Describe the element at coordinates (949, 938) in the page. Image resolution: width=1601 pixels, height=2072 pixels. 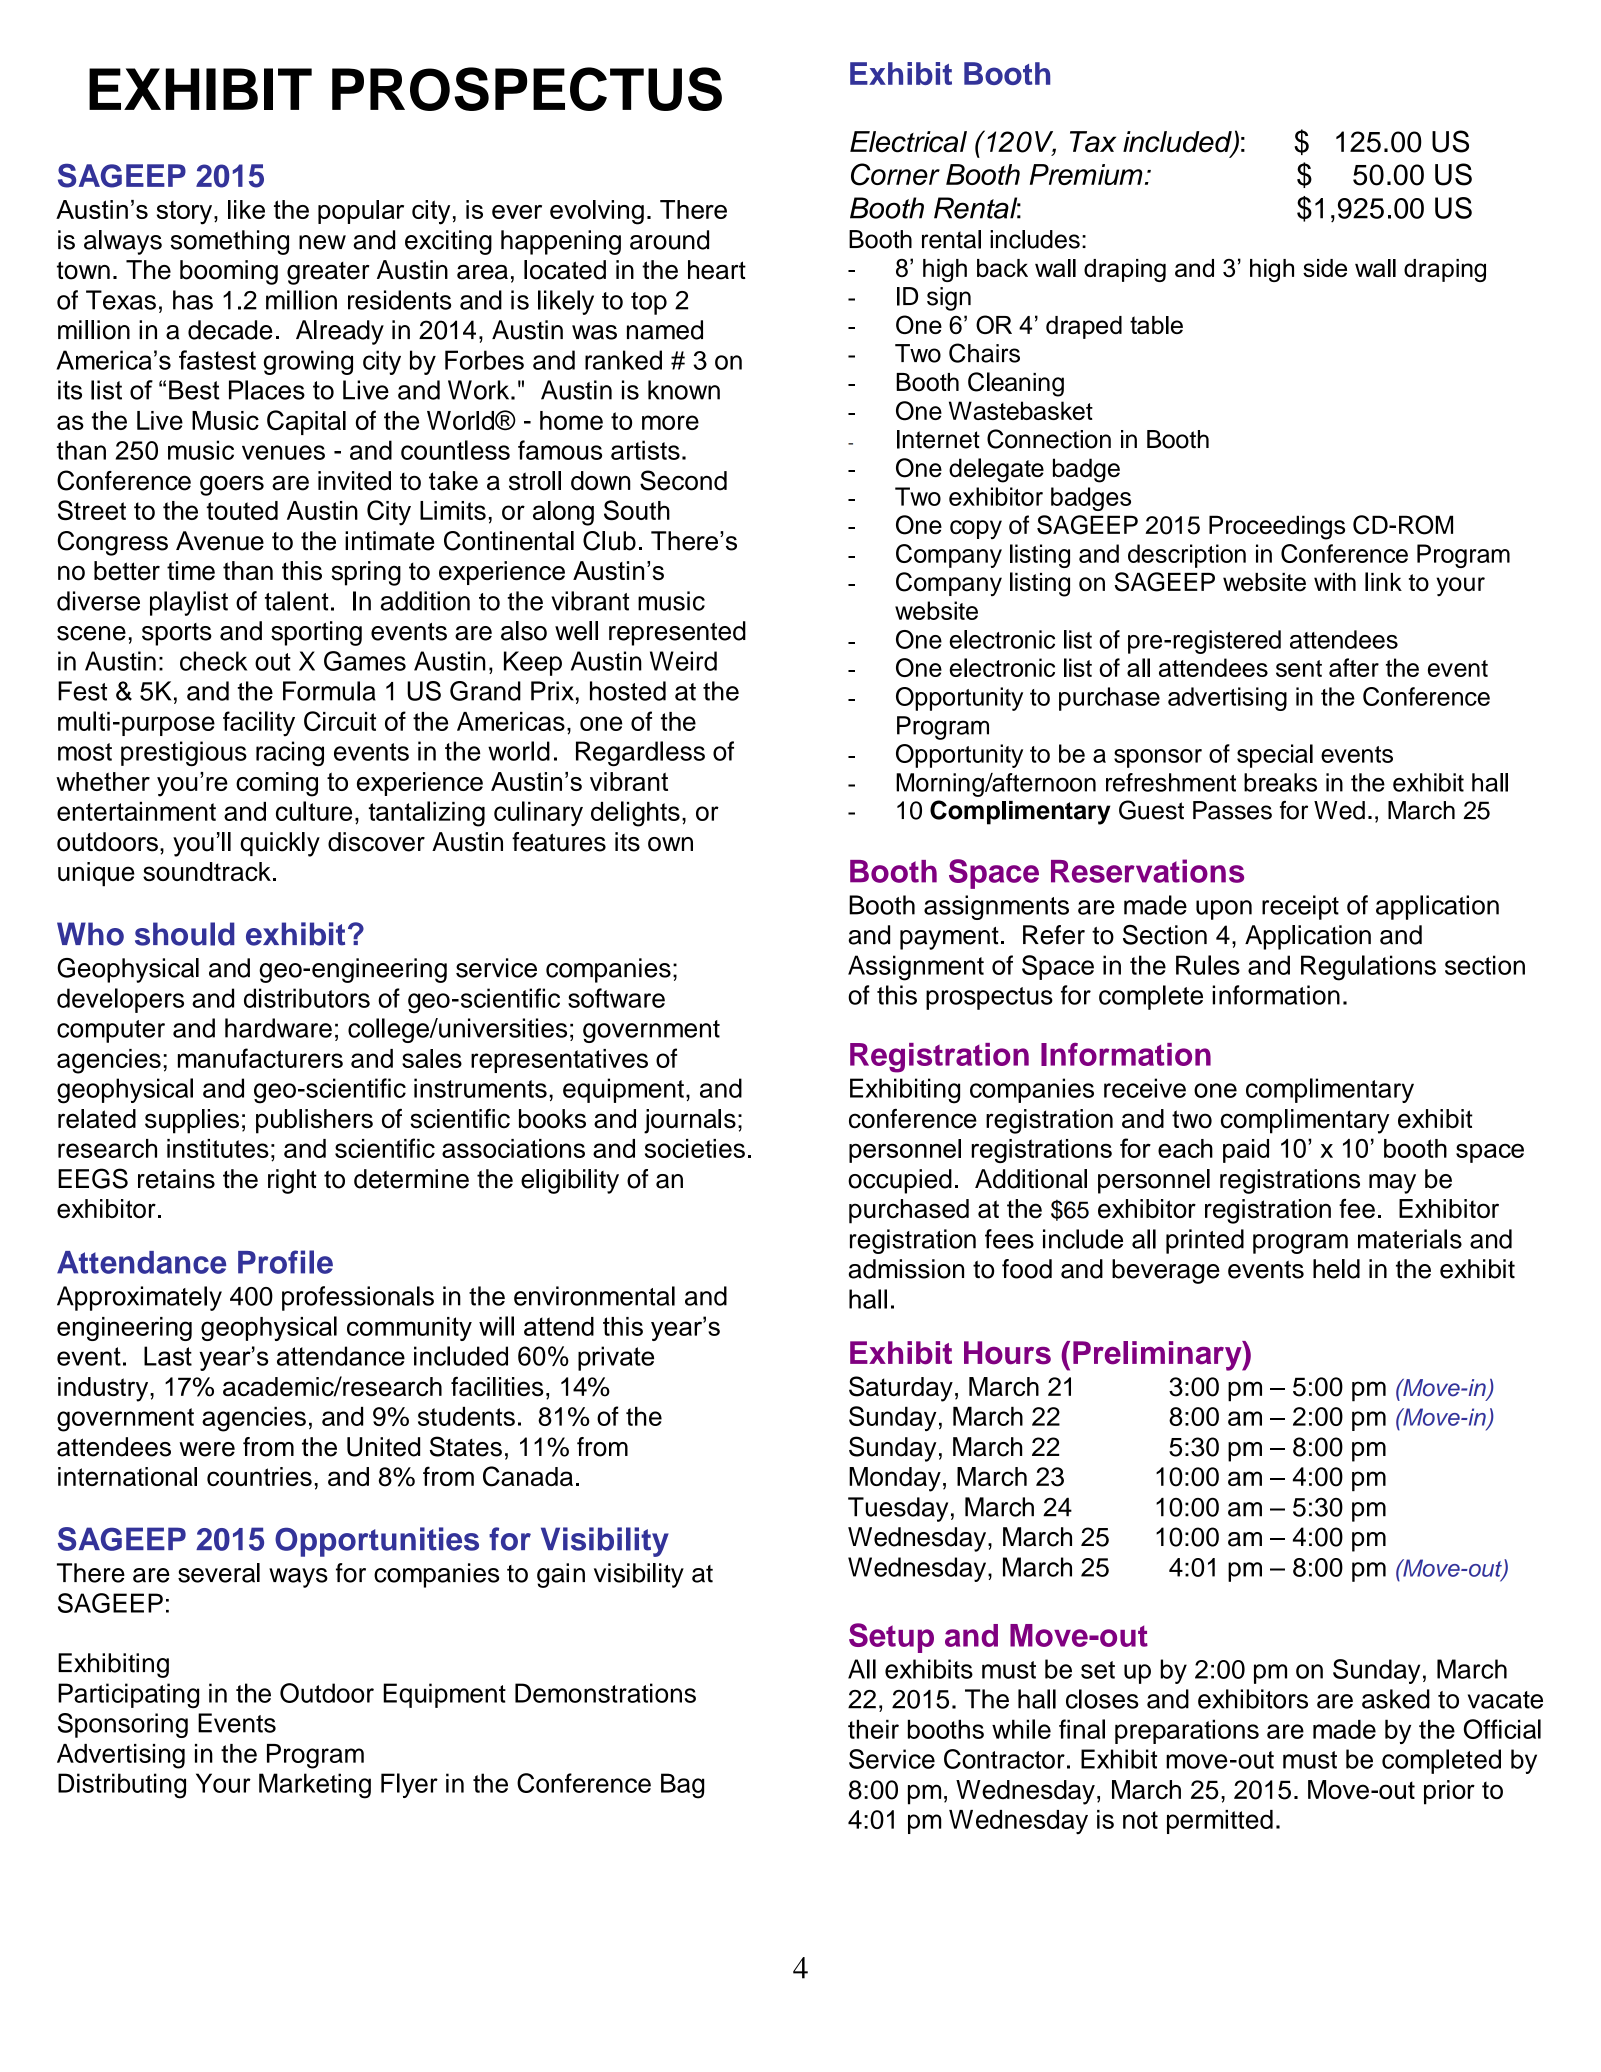
I see `payment` at that location.
